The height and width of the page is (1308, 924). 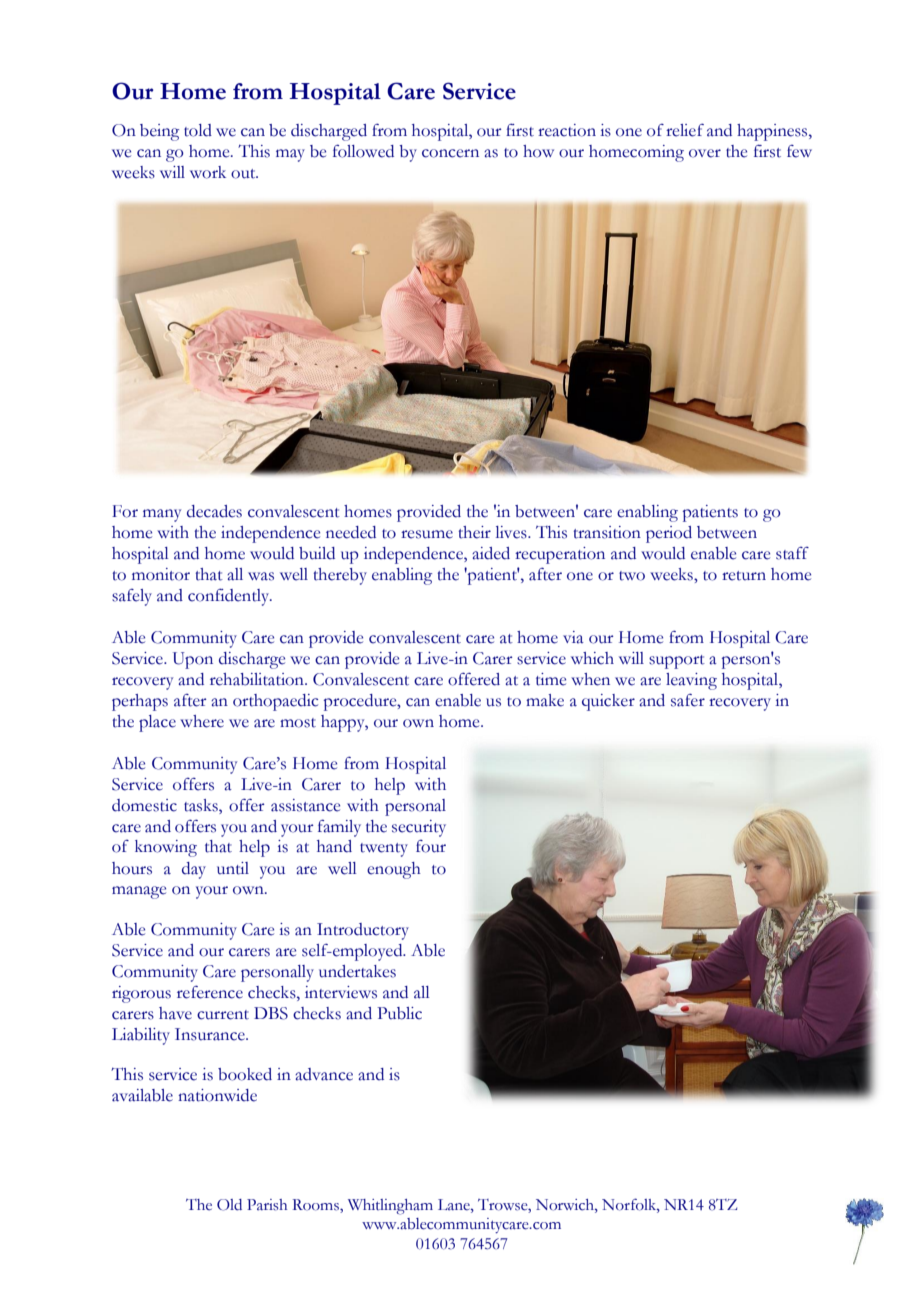 What do you see at coordinates (431, 846) in the page?
I see `four` at bounding box center [431, 846].
